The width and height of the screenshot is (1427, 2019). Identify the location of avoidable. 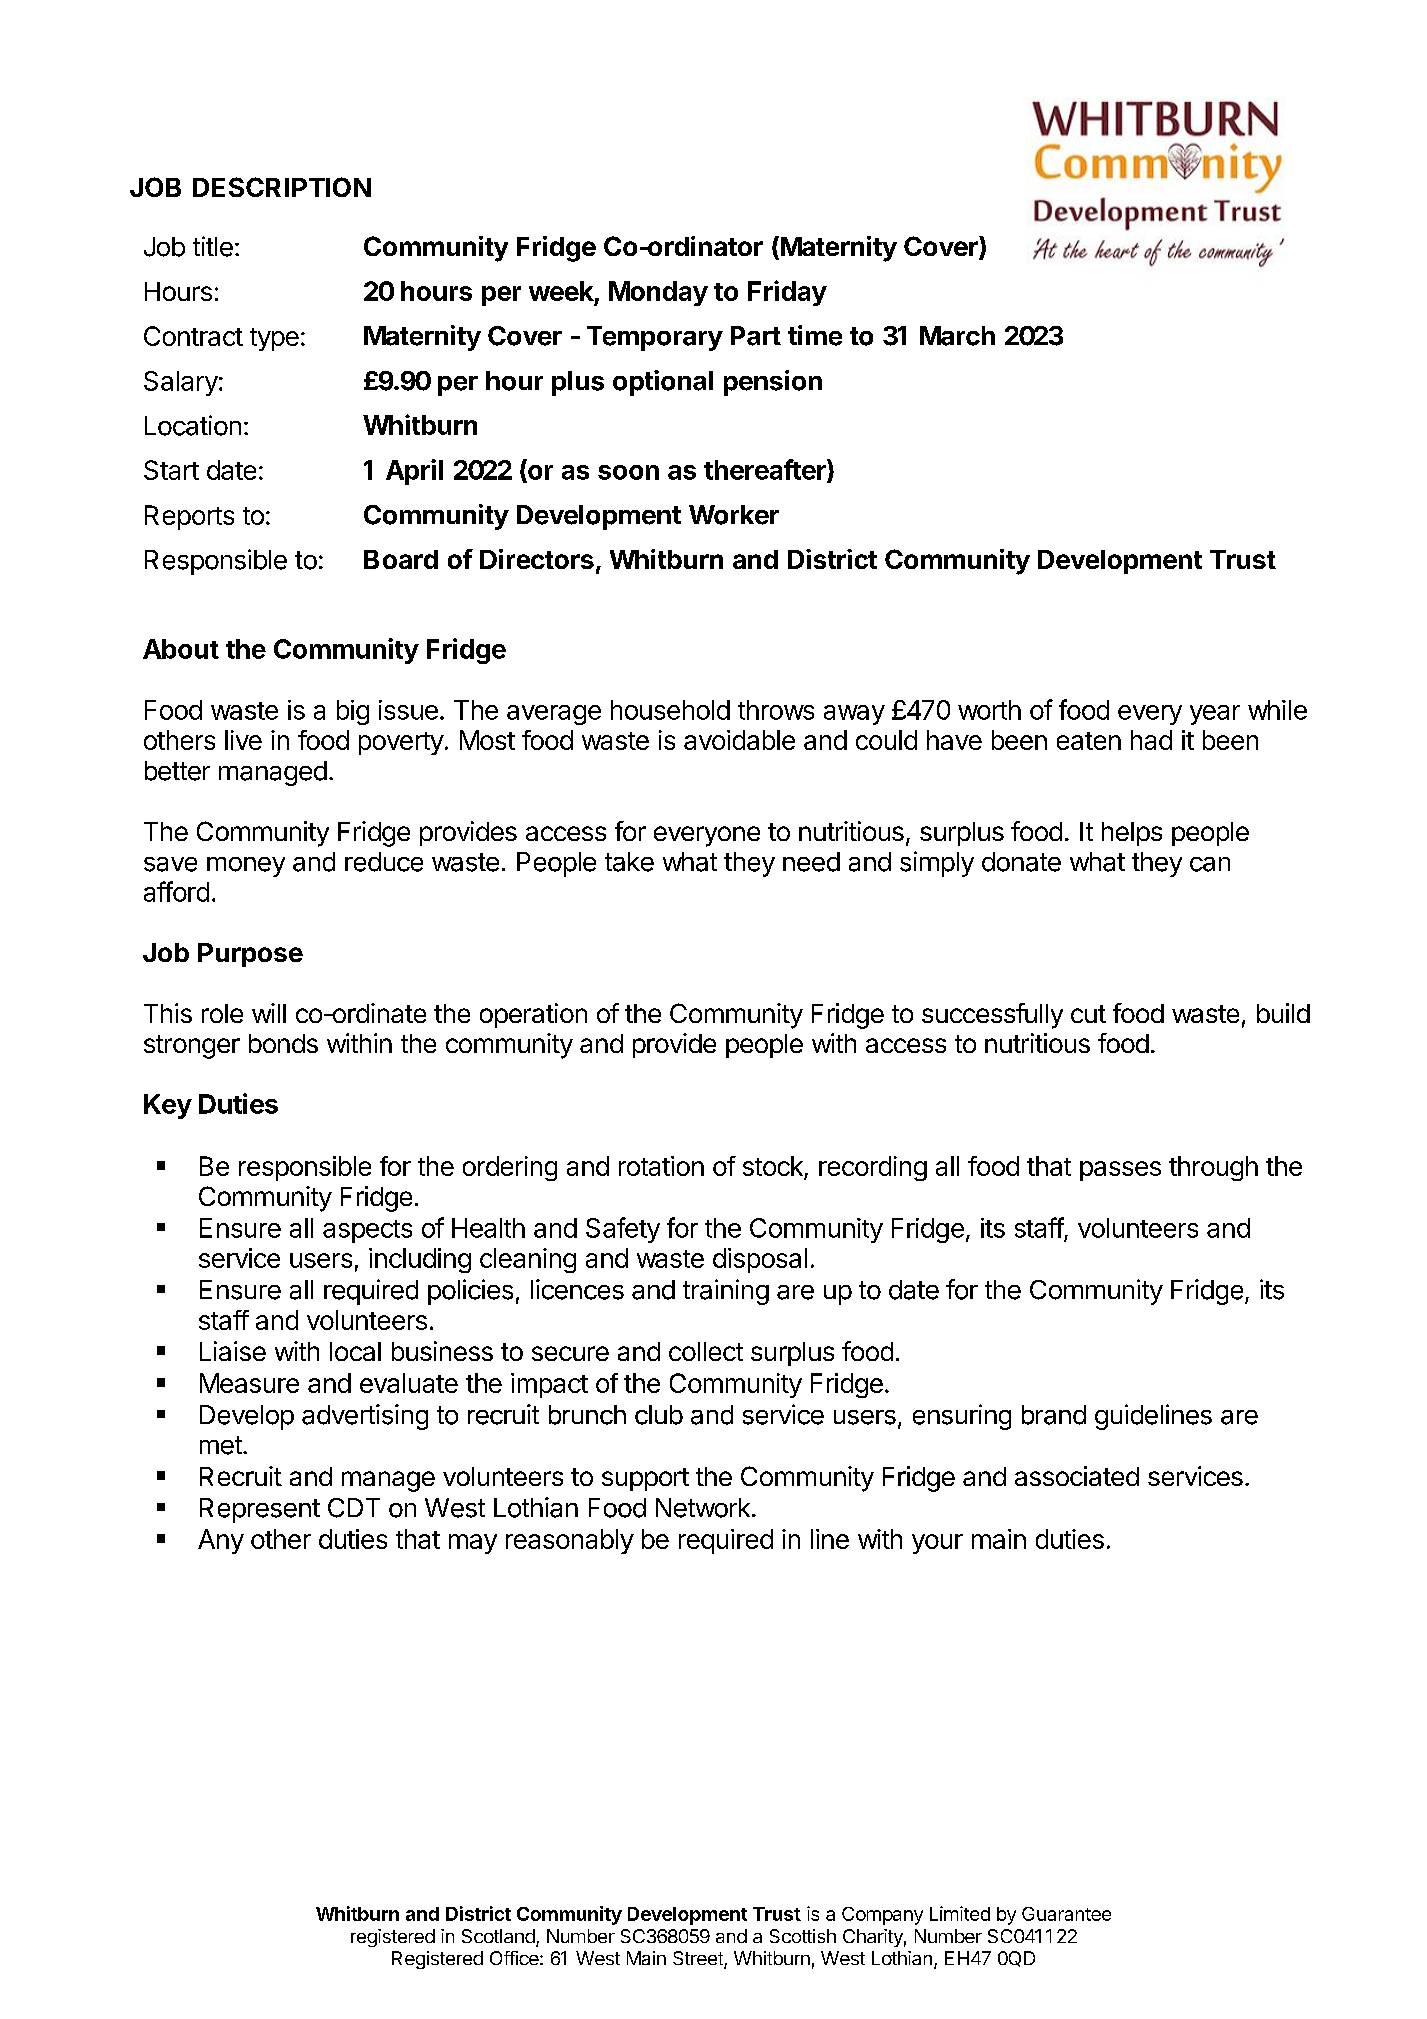
(739, 740).
